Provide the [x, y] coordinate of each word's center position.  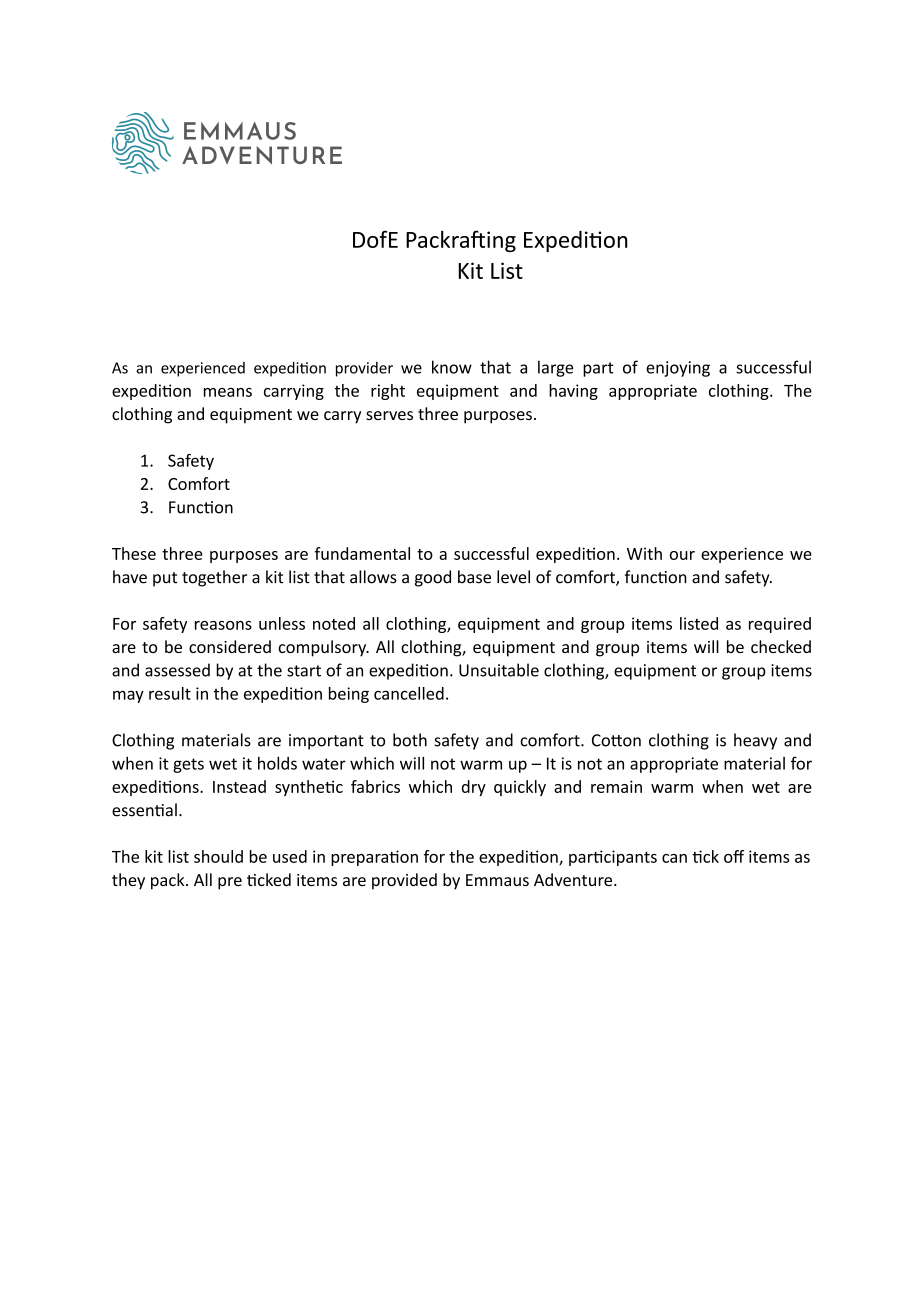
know [452, 367]
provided [404, 881]
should [218, 856]
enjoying [678, 369]
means [228, 392]
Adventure [574, 879]
